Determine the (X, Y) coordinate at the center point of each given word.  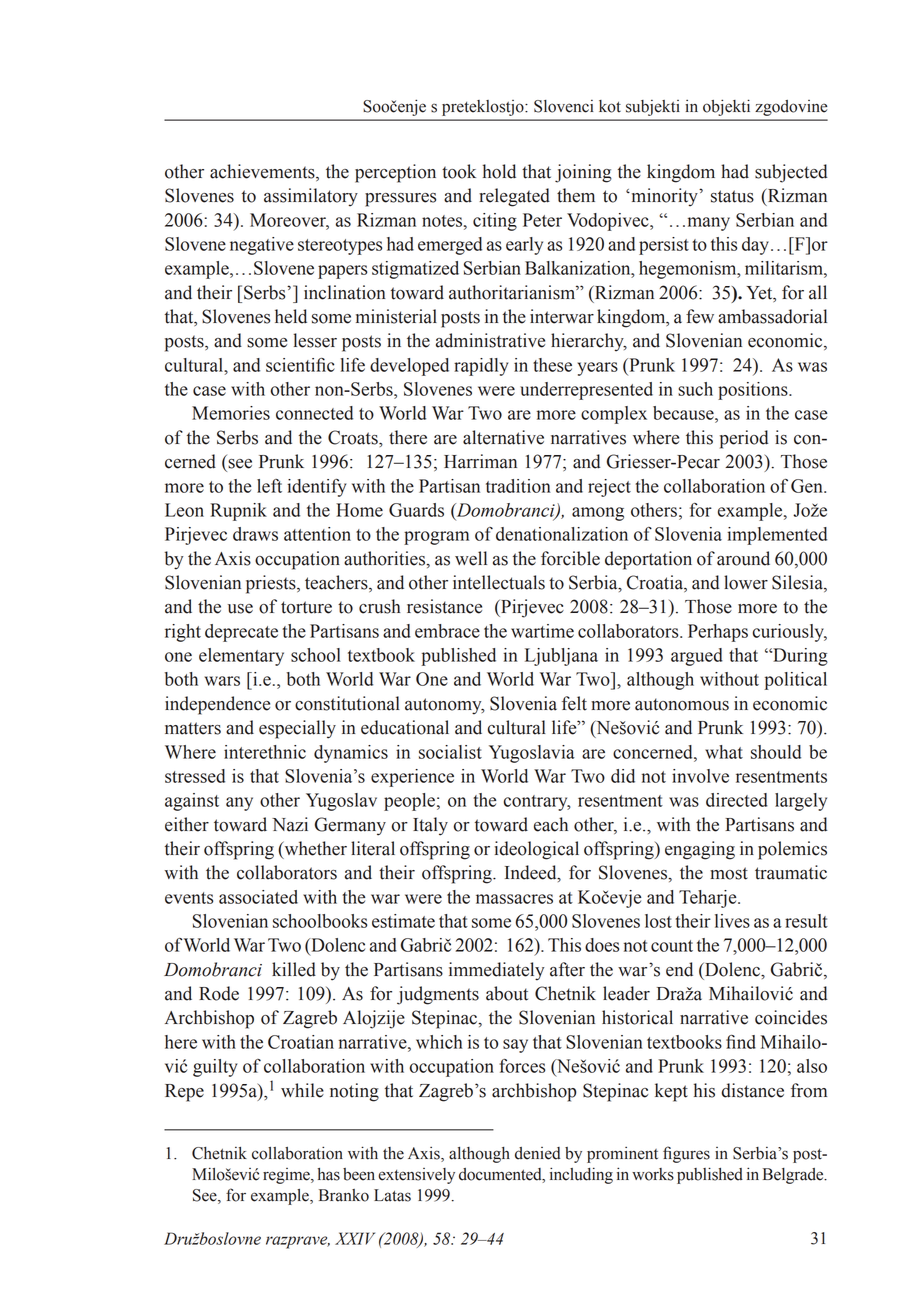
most (729, 873)
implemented (777, 536)
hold (499, 171)
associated (258, 897)
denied (537, 1153)
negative (262, 246)
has (329, 1174)
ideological (537, 850)
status (732, 196)
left (269, 486)
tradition (518, 486)
